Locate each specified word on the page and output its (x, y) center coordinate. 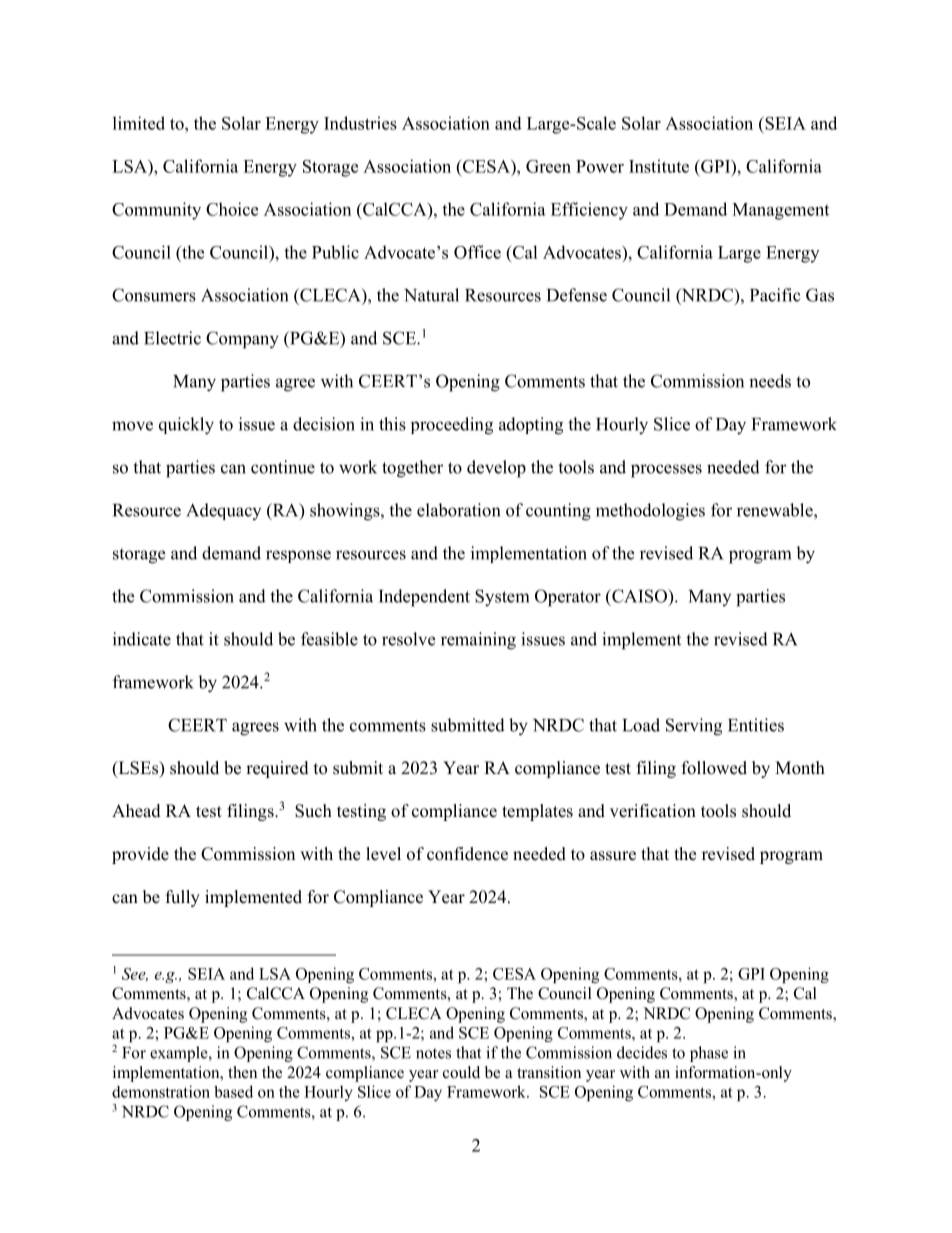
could (461, 1072)
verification (653, 811)
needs (770, 381)
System (502, 598)
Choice (232, 209)
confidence (467, 854)
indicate (142, 639)
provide (140, 855)
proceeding (452, 426)
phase (709, 1054)
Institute (659, 166)
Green (548, 166)
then (242, 1072)
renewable (776, 510)
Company (242, 340)
